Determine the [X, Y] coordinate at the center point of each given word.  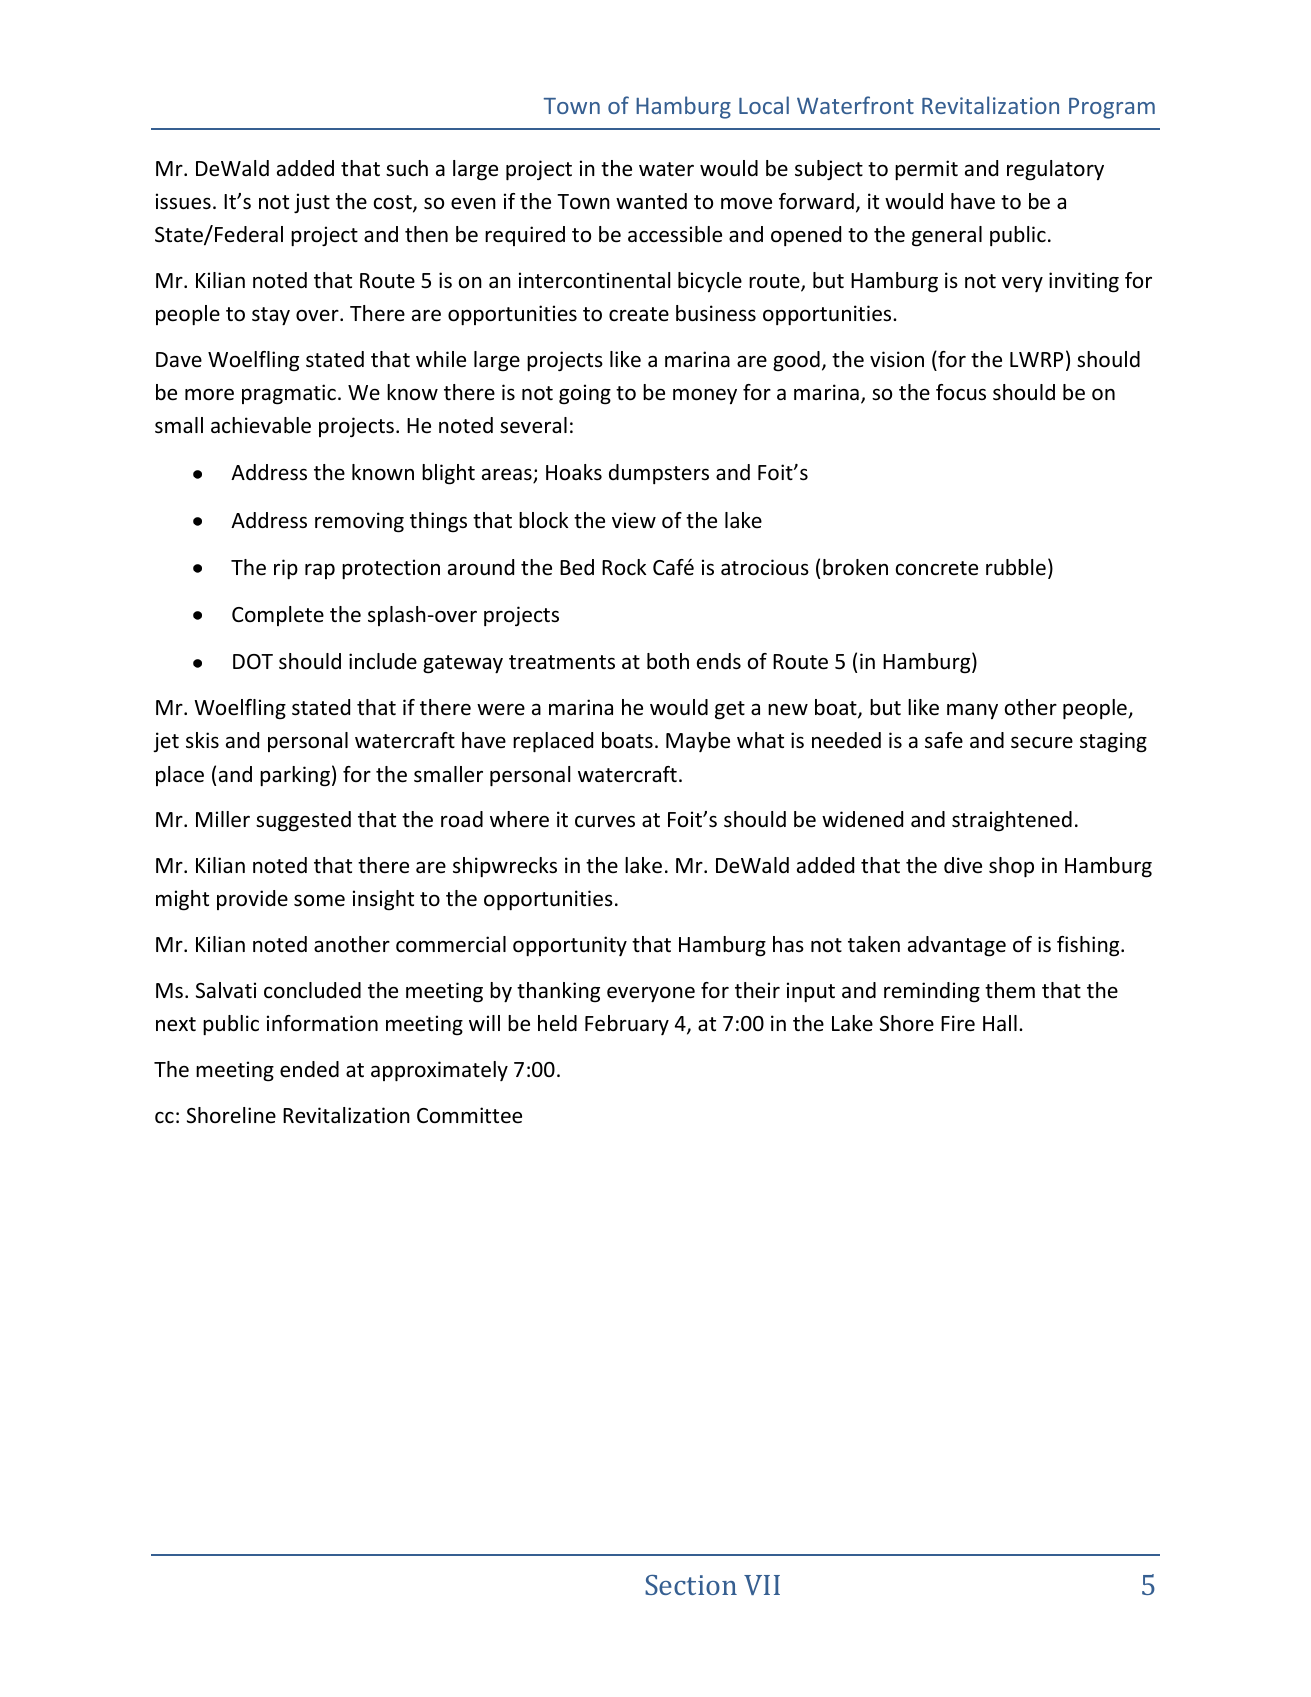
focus [961, 392]
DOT [253, 662]
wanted [651, 201]
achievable [261, 425]
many [972, 711]
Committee [469, 1115]
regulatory [1055, 170]
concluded [312, 990]
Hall [1000, 1023]
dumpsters [659, 474]
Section [691, 1585]
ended [309, 1069]
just [312, 203]
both [668, 661]
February [627, 1025]
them [1010, 990]
